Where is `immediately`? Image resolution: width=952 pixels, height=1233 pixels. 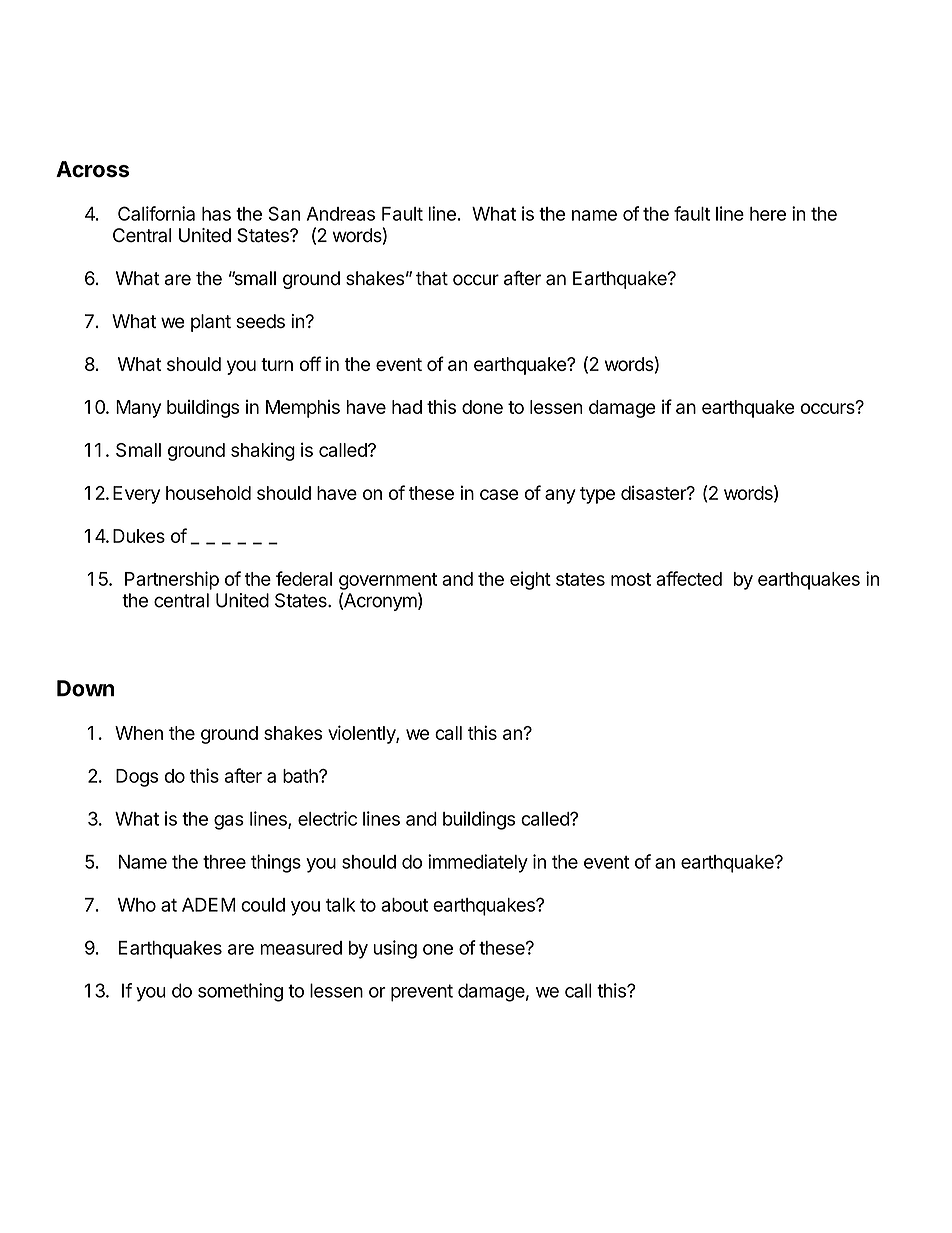 immediately is located at coordinates (478, 863).
